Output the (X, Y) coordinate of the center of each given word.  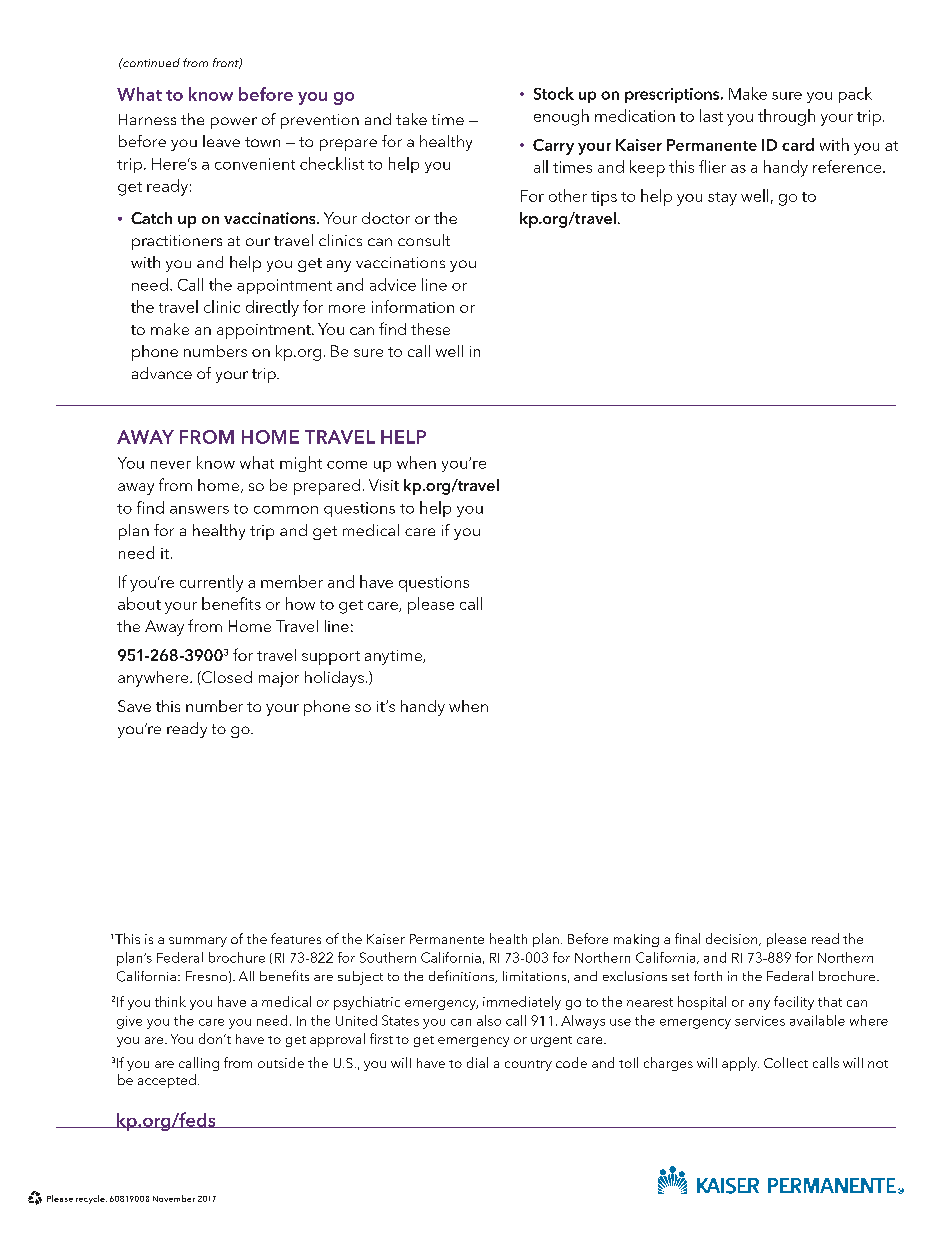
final (687, 938)
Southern (388, 957)
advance (162, 373)
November (174, 1198)
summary (198, 942)
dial (477, 1062)
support (331, 658)
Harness (147, 119)
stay (722, 199)
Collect (786, 1062)
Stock (554, 93)
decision (733, 939)
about (139, 603)
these (430, 329)
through (786, 117)
